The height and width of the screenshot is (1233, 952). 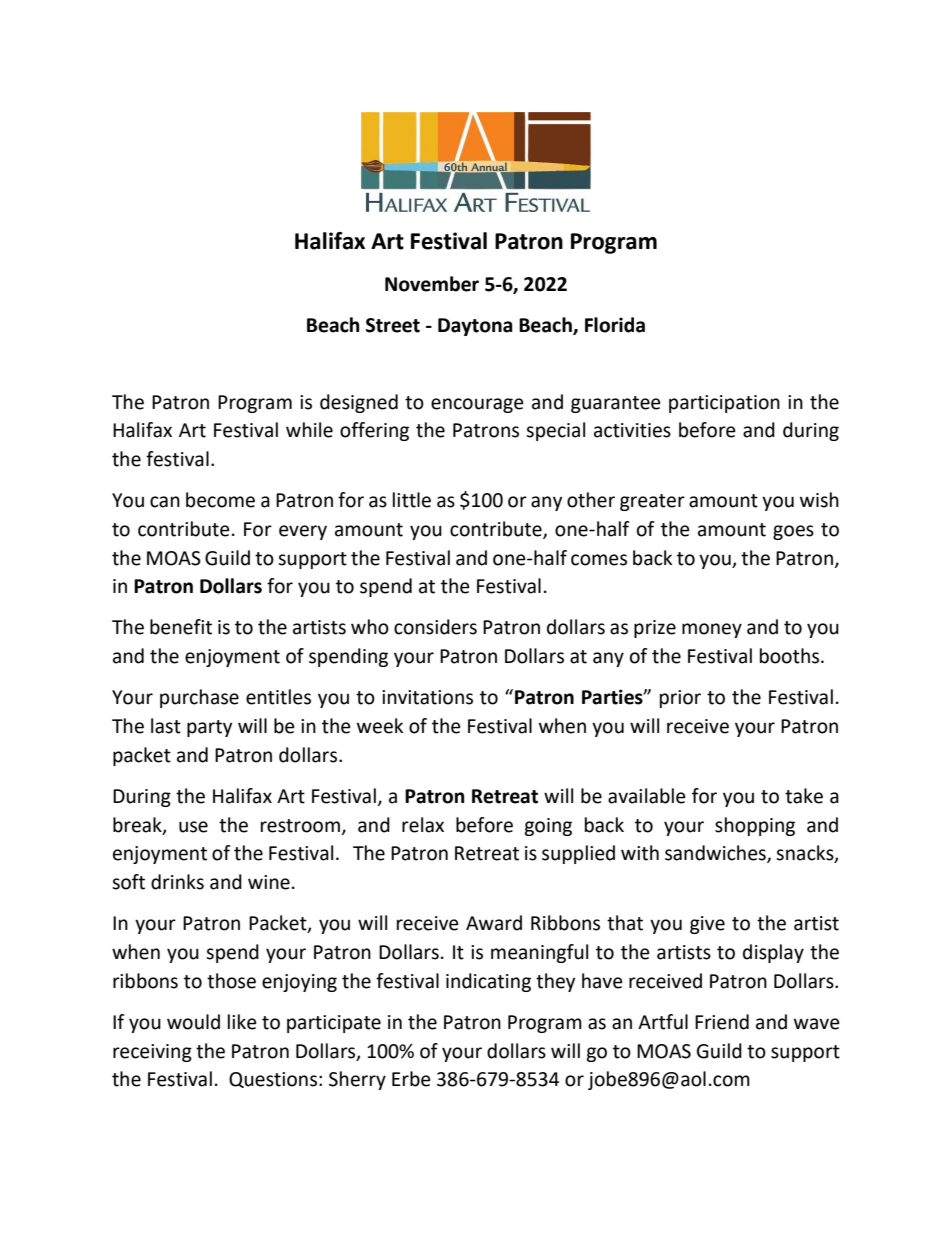 I want to click on Street, so click(x=393, y=325).
